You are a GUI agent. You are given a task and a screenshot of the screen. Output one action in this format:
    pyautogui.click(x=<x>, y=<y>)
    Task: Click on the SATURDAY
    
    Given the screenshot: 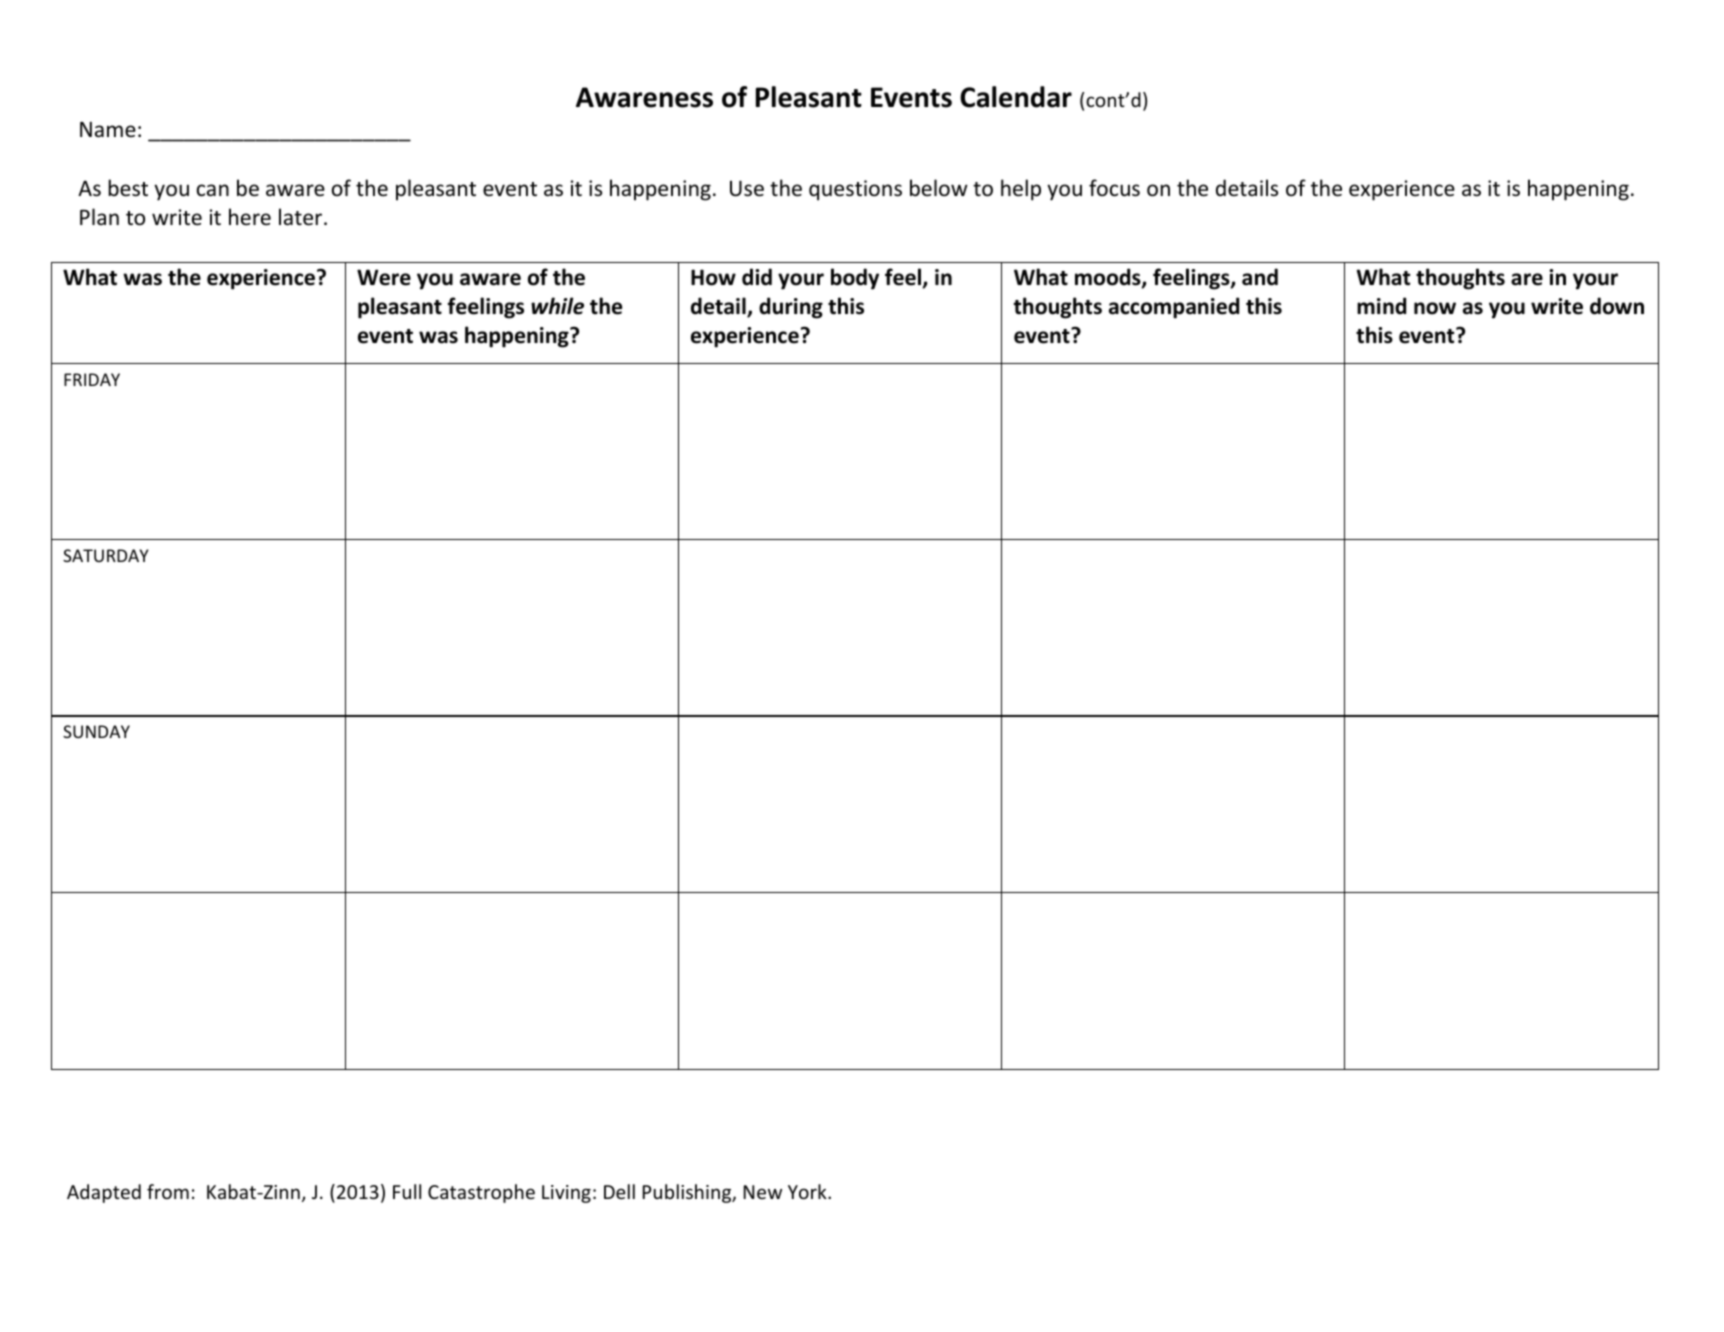 What is the action you would take?
    pyautogui.click(x=106, y=555)
